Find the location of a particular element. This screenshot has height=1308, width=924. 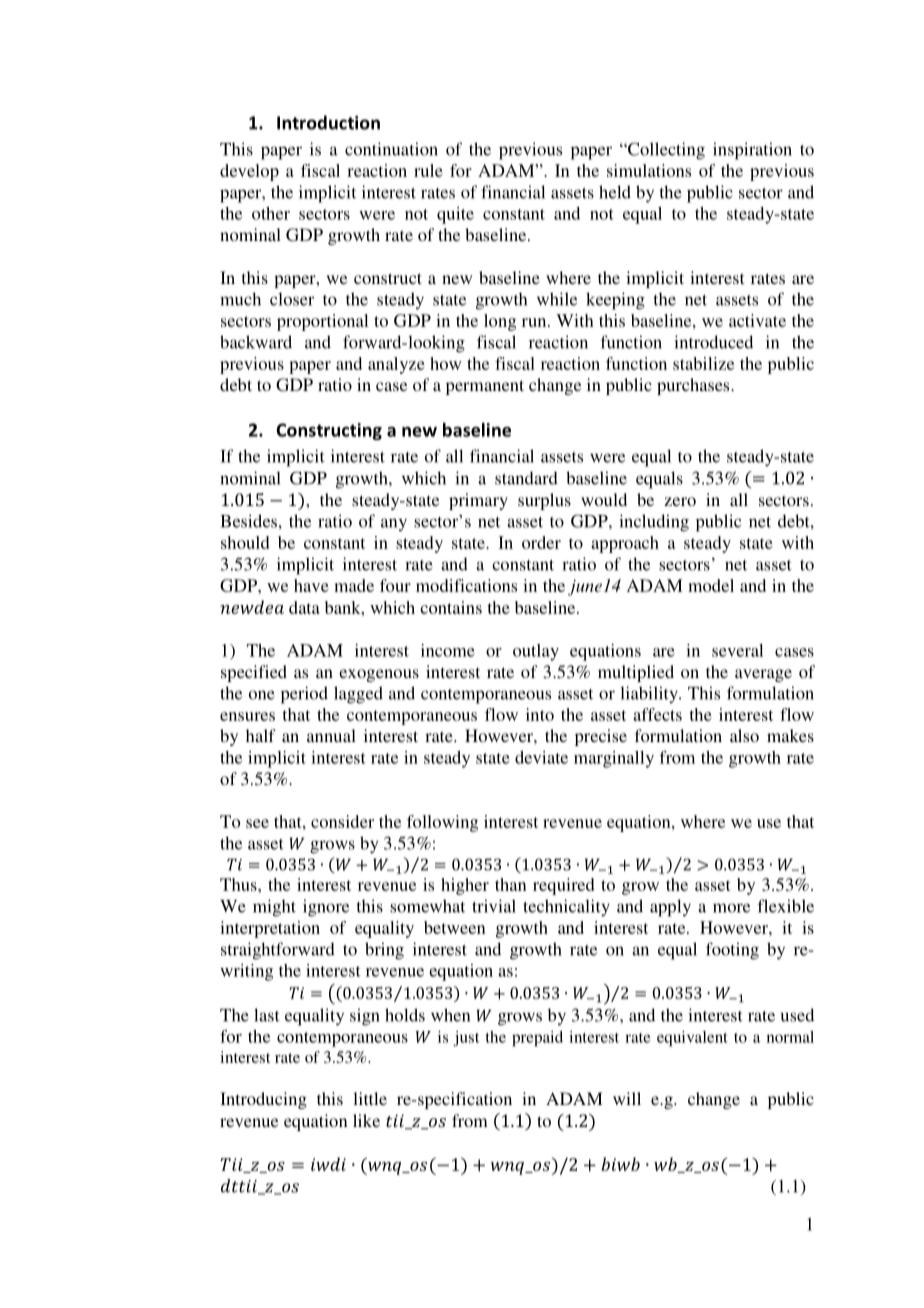

deviate is located at coordinates (541, 757).
